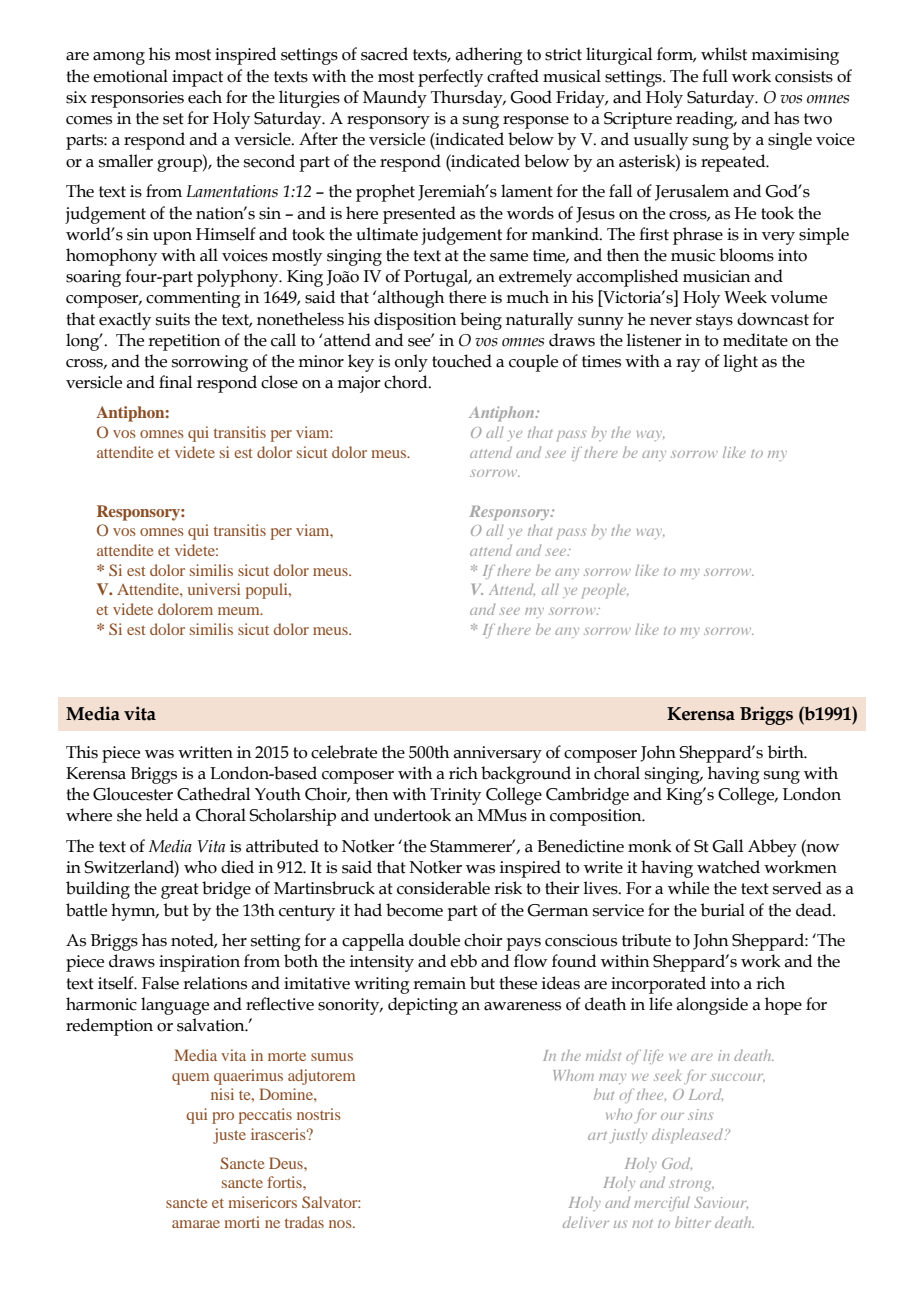  Describe the element at coordinates (450, 78) in the screenshot. I see `perfectly` at that location.
